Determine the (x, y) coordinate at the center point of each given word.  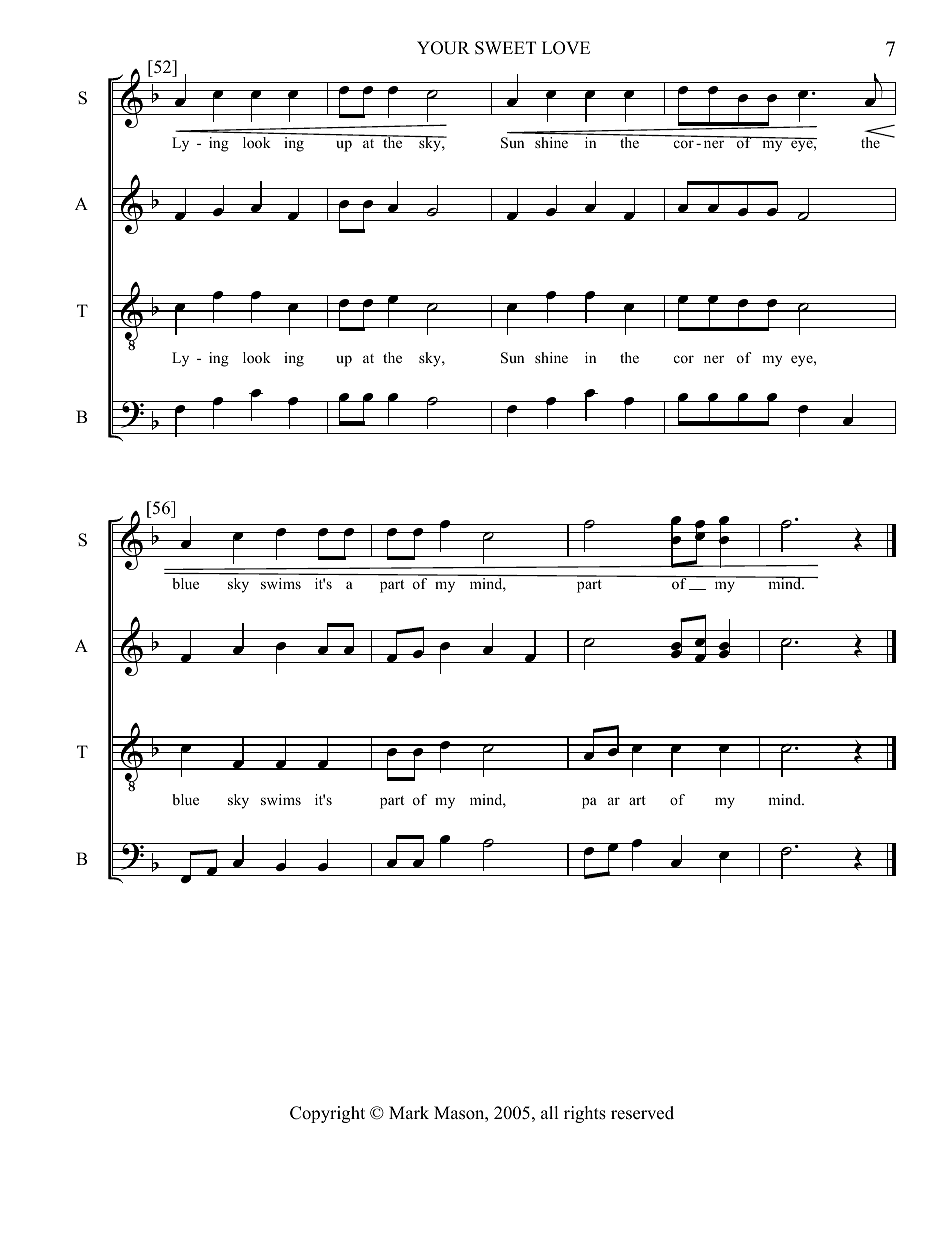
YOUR (443, 48)
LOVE (566, 48)
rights (585, 1114)
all (549, 1112)
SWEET (505, 48)
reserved (642, 1113)
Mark (409, 1112)
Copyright (327, 1114)
